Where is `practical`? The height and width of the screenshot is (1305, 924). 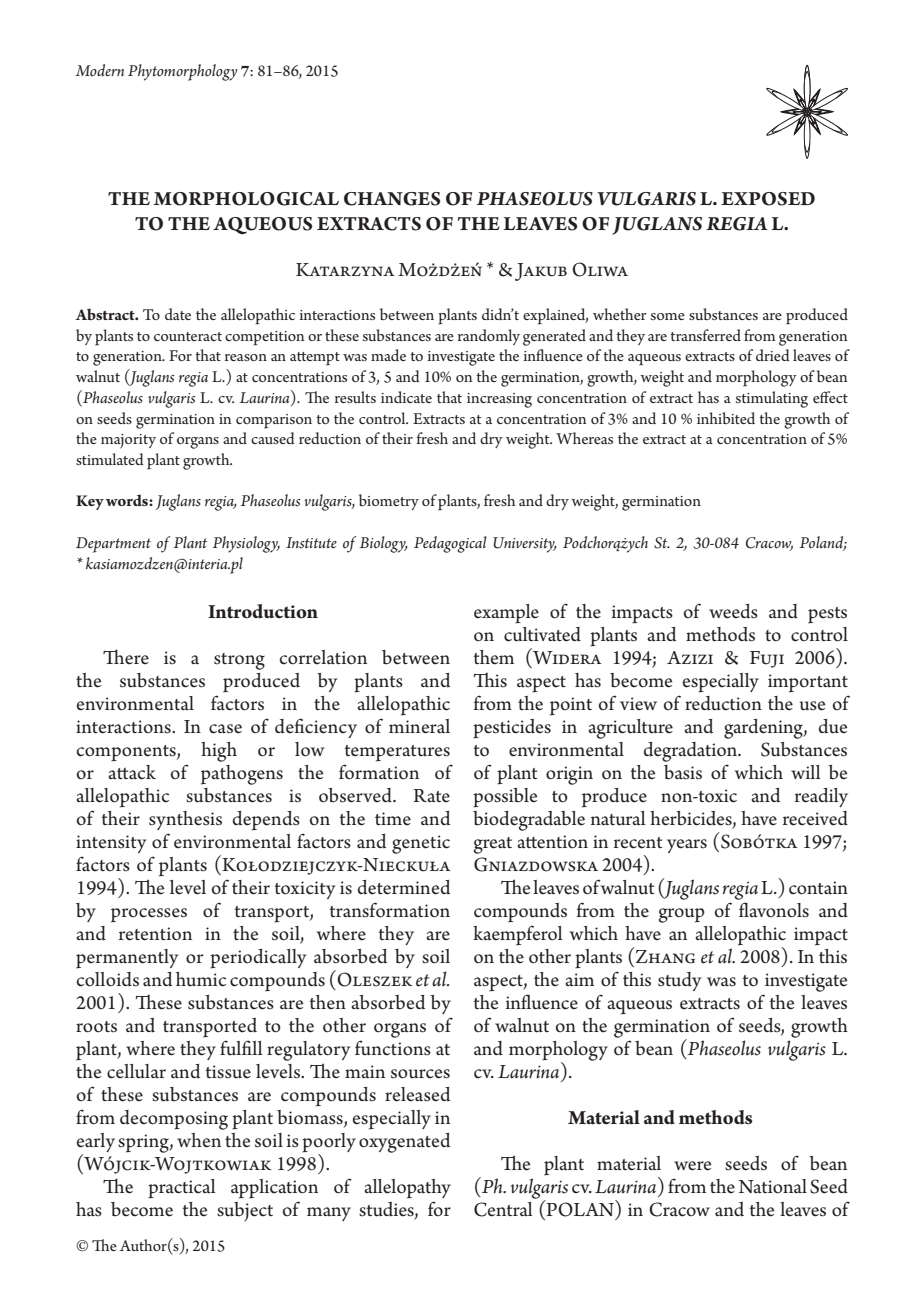 practical is located at coordinates (182, 1189).
